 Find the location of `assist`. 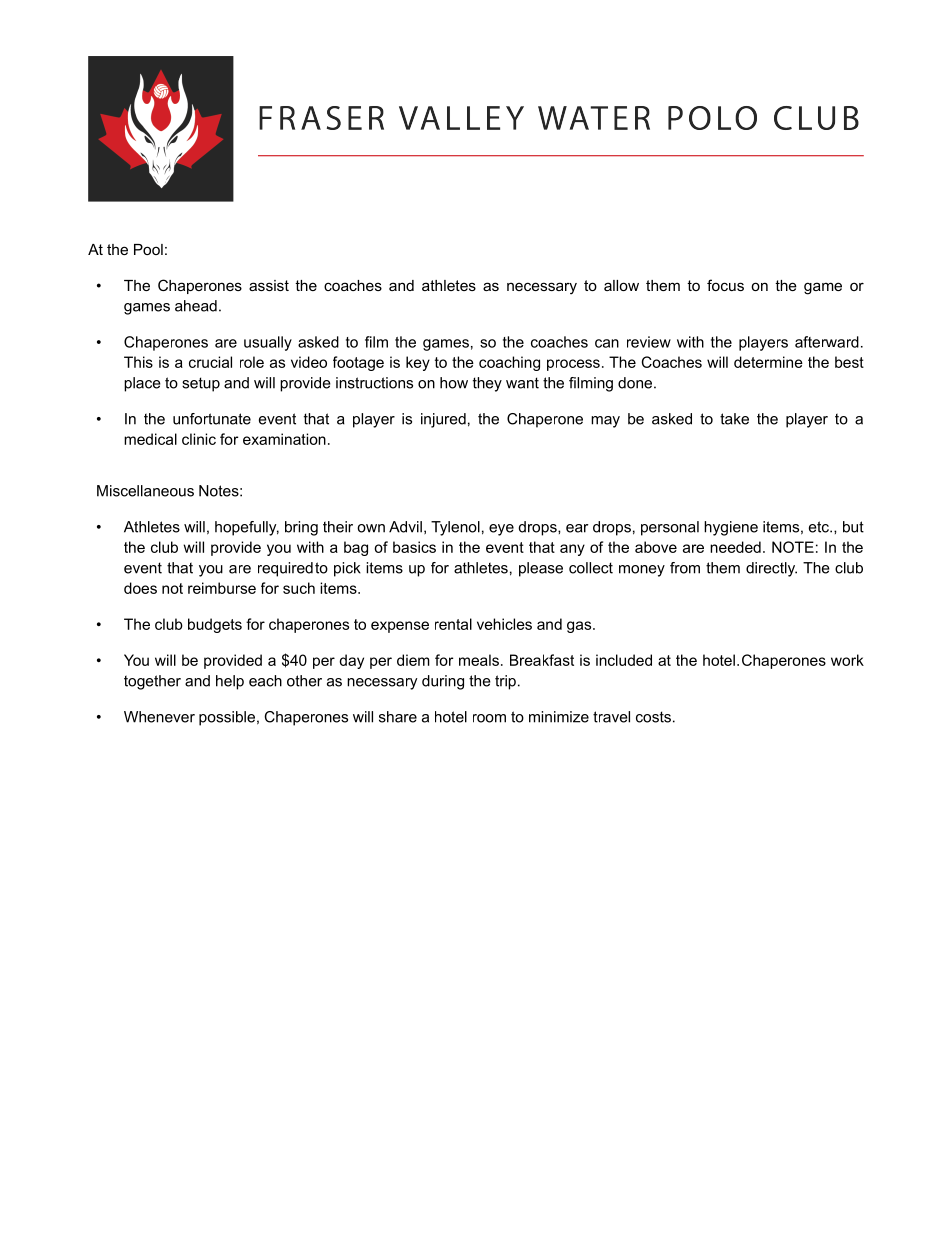

assist is located at coordinates (269, 285).
